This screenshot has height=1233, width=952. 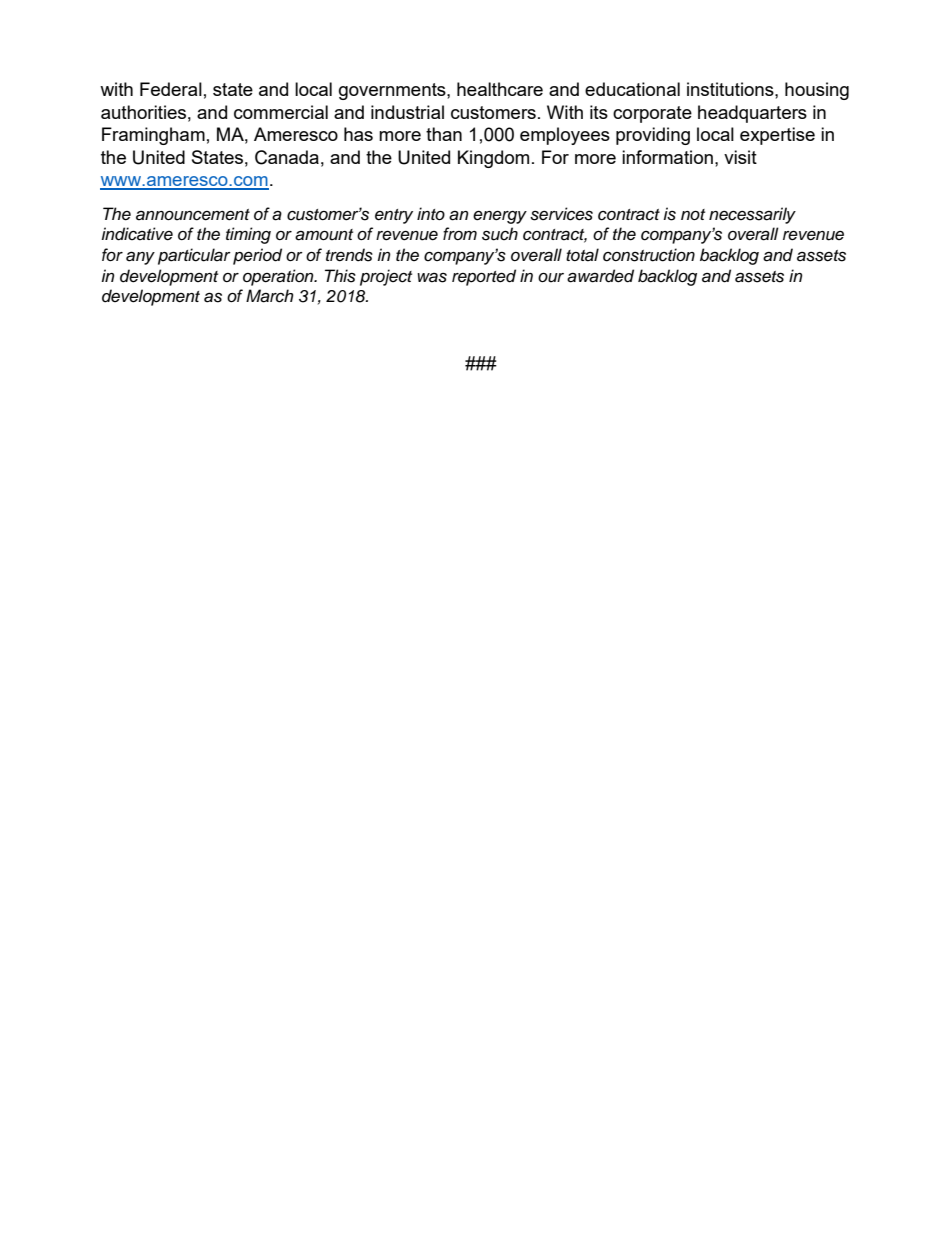 What do you see at coordinates (171, 89) in the screenshot?
I see `Federal` at bounding box center [171, 89].
